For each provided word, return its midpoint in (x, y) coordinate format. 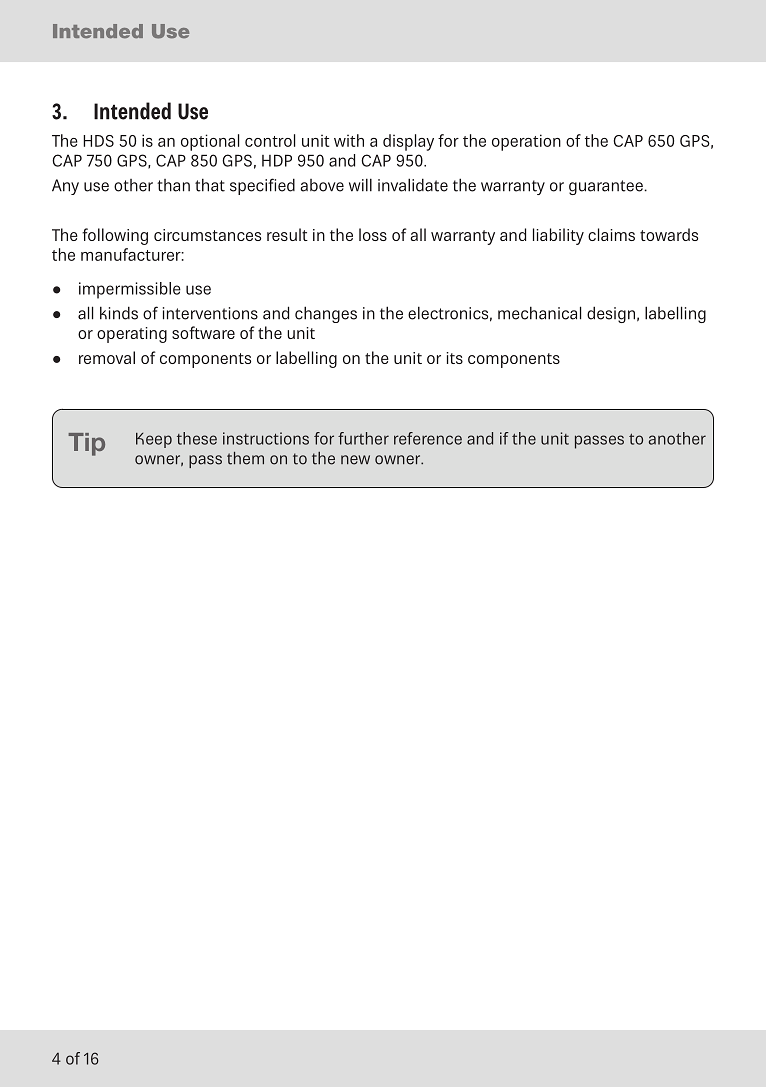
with (349, 140)
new (355, 460)
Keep (154, 440)
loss (373, 234)
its (455, 358)
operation (526, 142)
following (115, 236)
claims (611, 234)
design (611, 314)
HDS (98, 141)
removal (107, 357)
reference (428, 438)
